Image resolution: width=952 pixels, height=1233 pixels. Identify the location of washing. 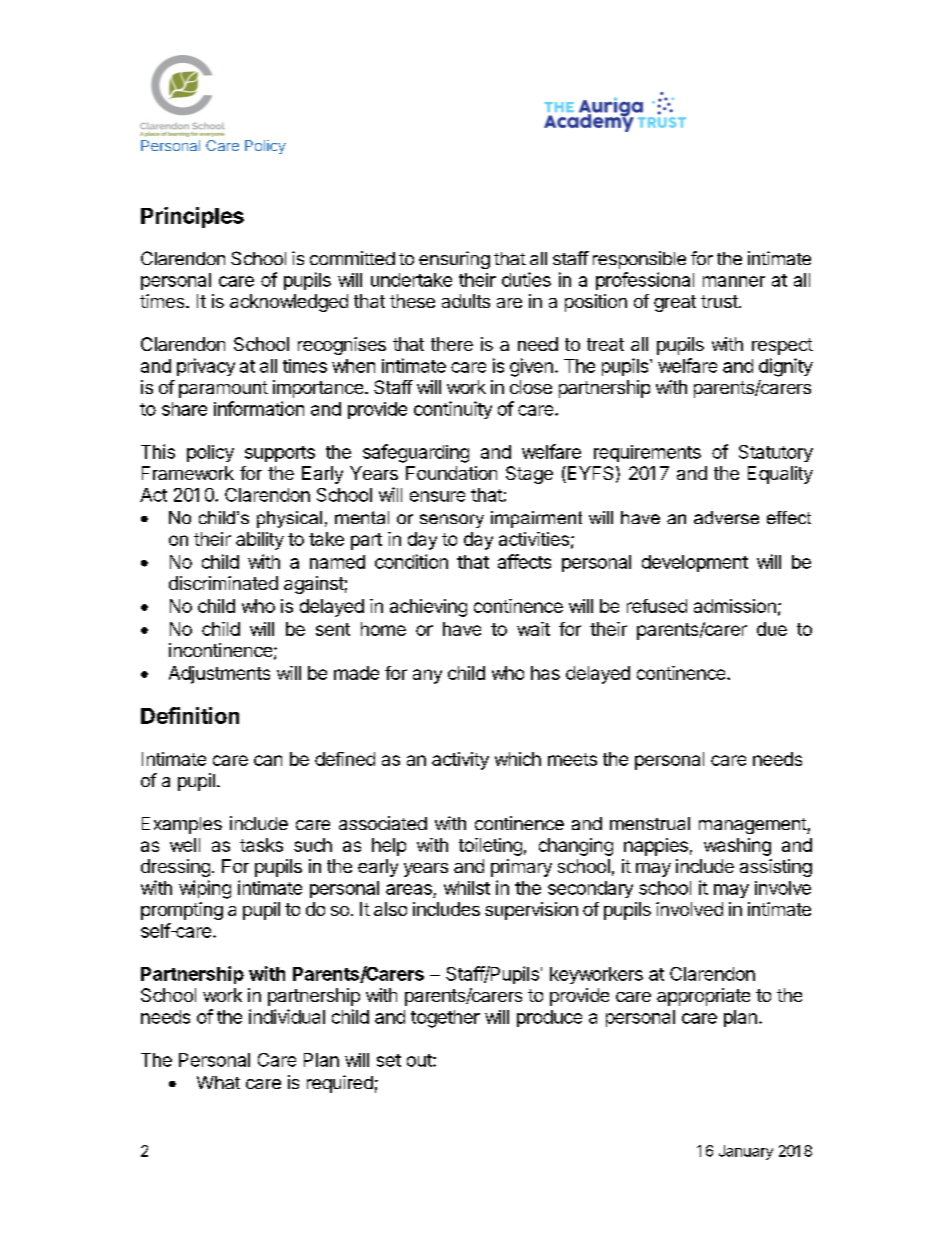
(737, 847).
